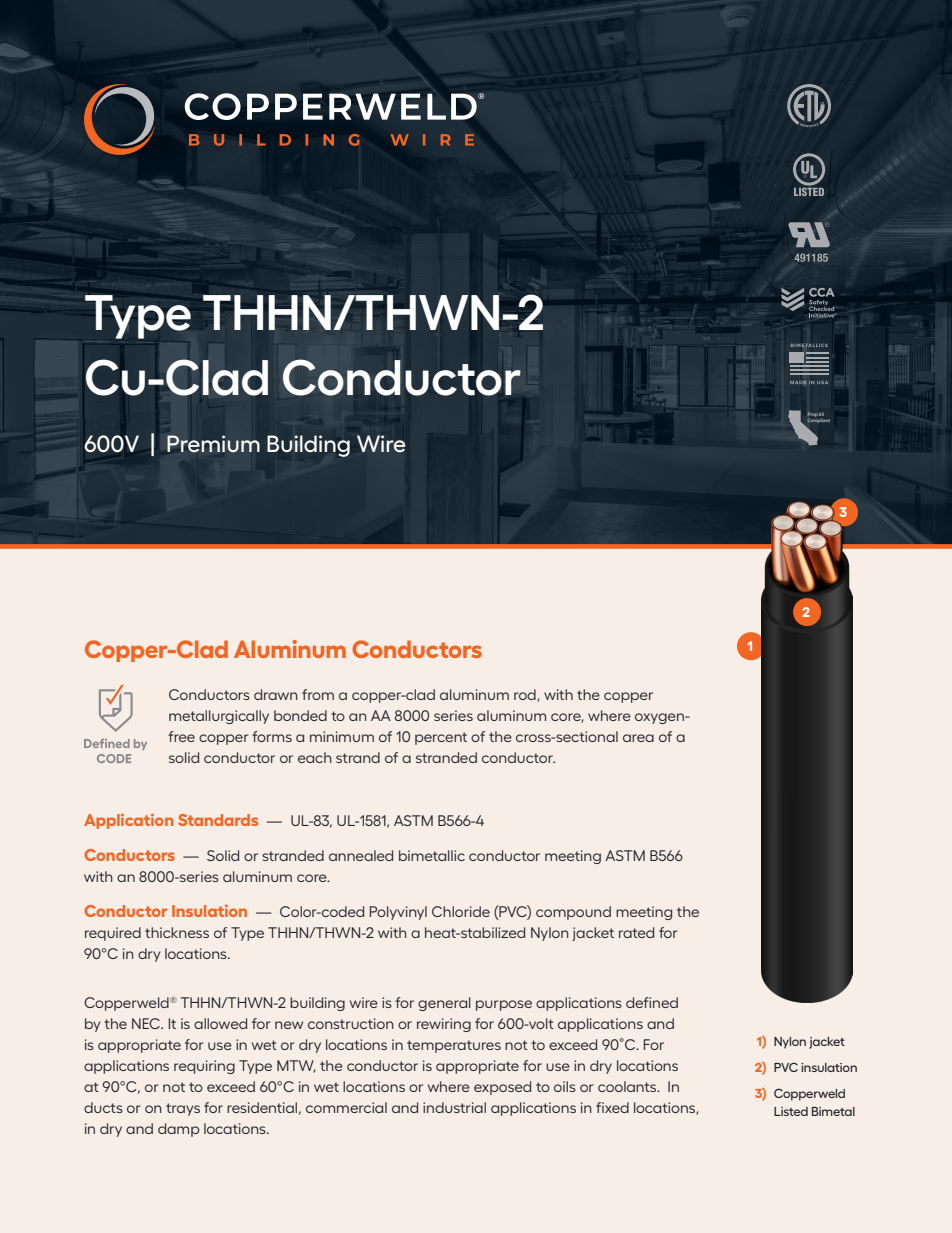 Image resolution: width=952 pixels, height=1233 pixels. Describe the element at coordinates (791, 1111) in the page. I see `Listed` at that location.
